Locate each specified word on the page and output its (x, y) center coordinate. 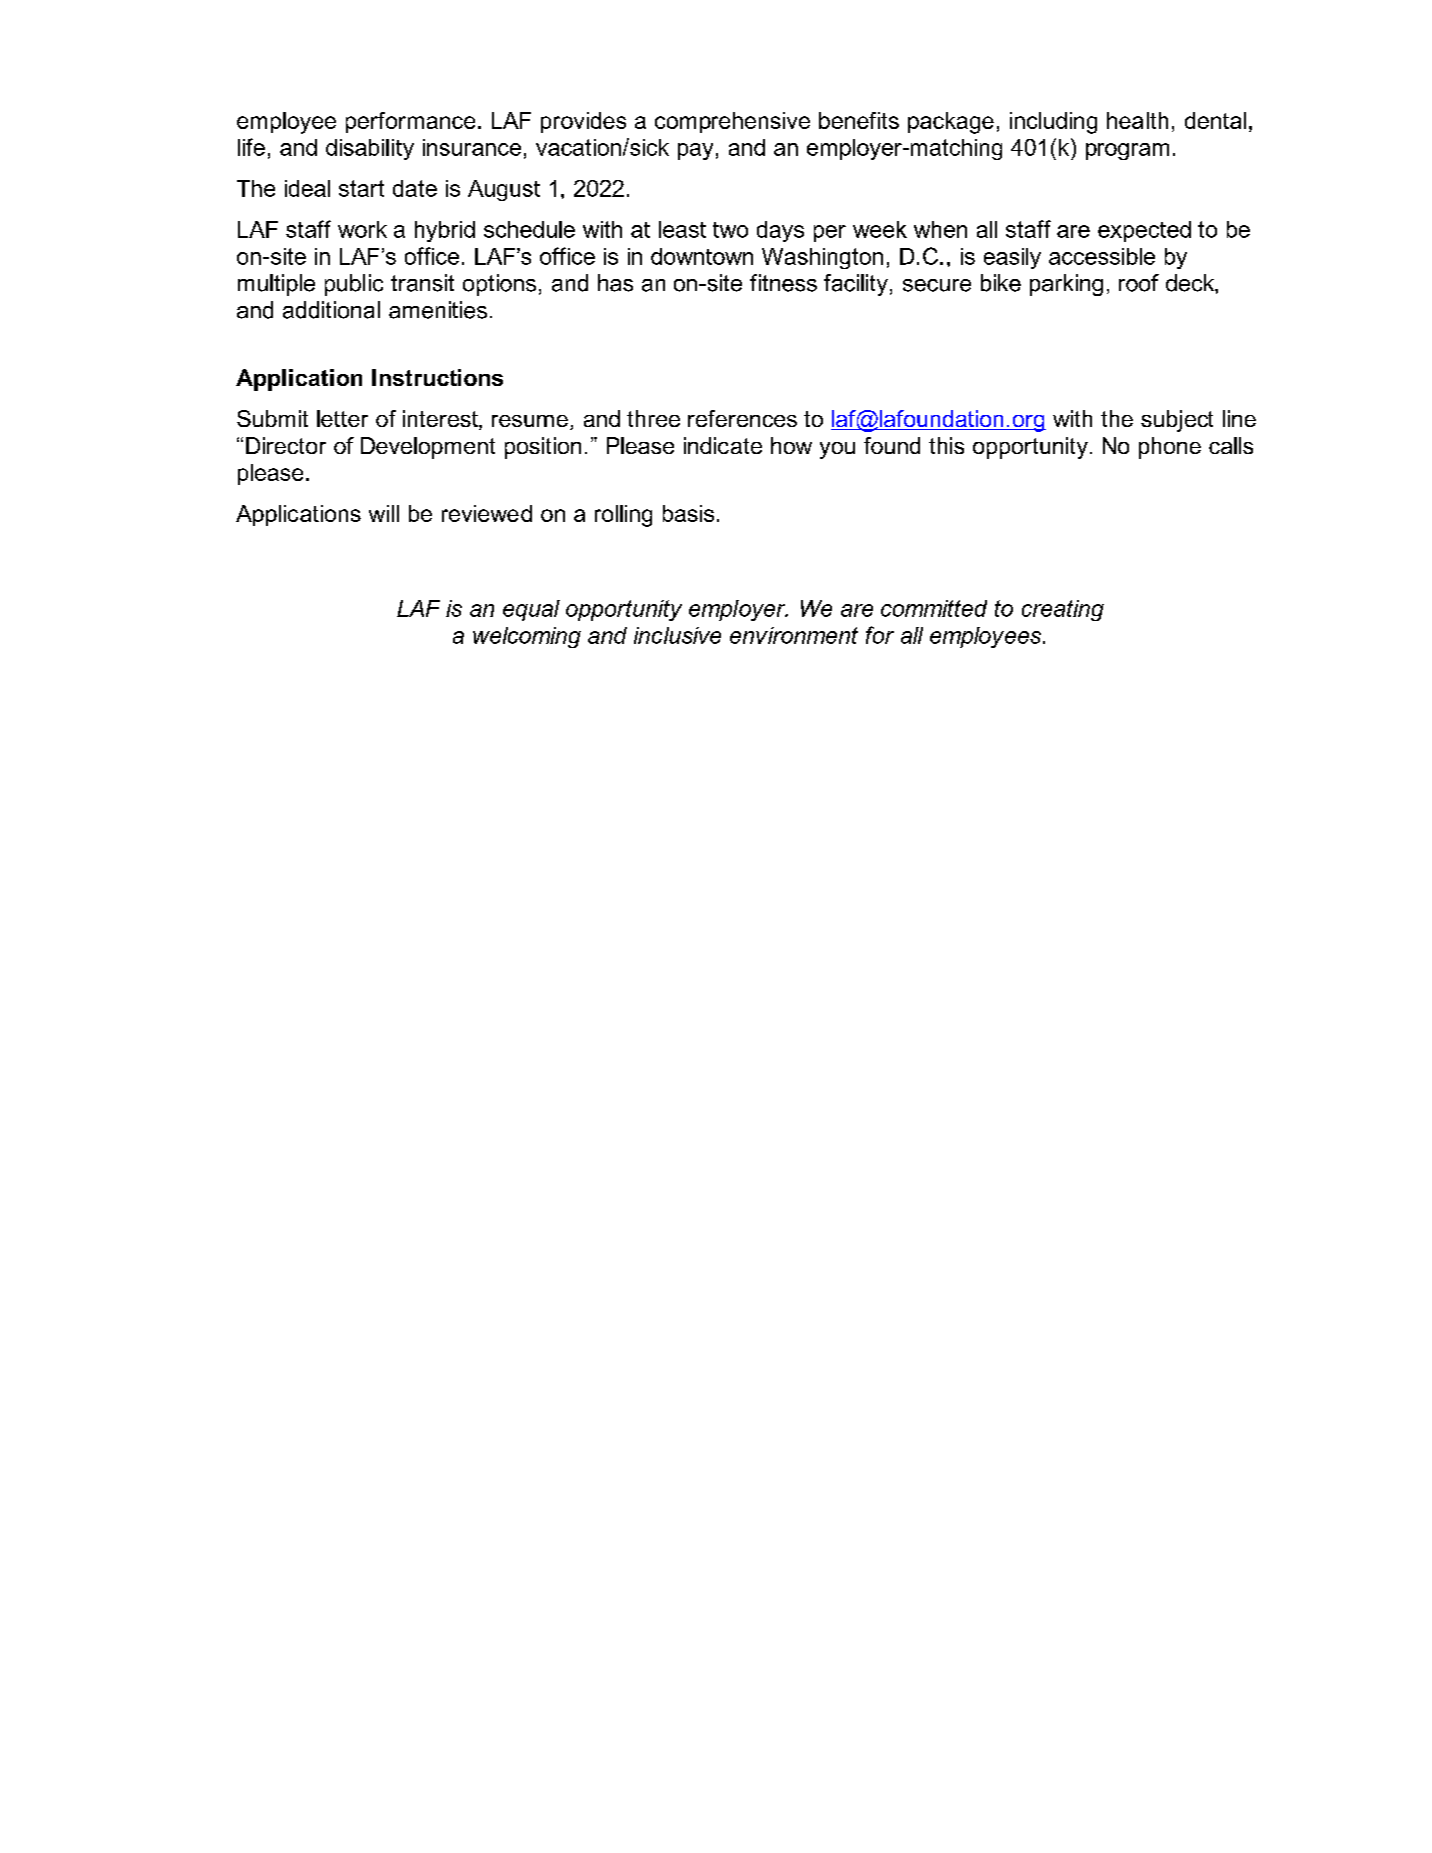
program (1127, 151)
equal (531, 610)
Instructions (437, 377)
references (742, 418)
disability (370, 149)
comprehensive (732, 122)
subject (1177, 421)
